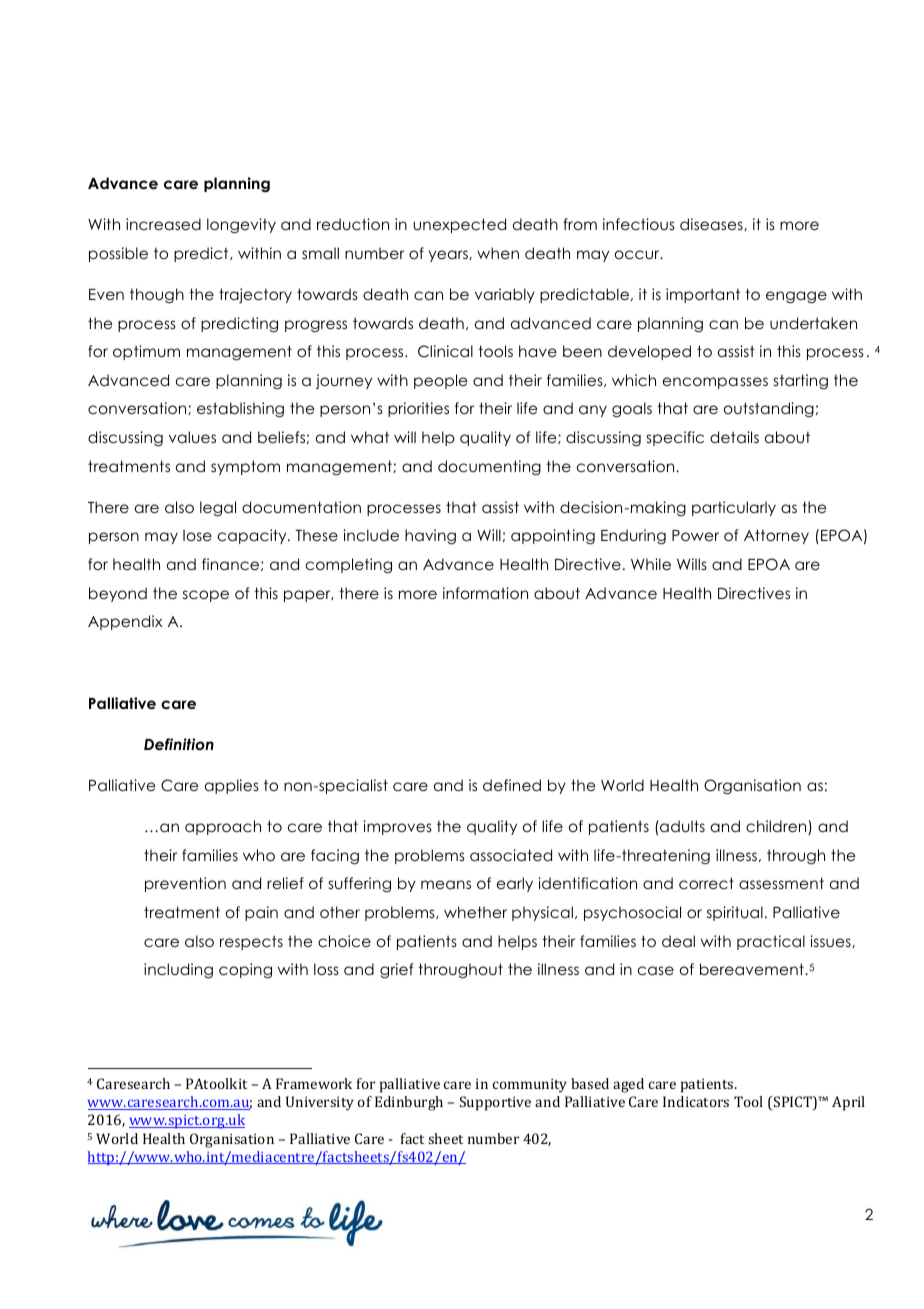 The height and width of the screenshot is (1309, 924). What do you see at coordinates (776, 536) in the screenshot?
I see `Attorney` at bounding box center [776, 536].
